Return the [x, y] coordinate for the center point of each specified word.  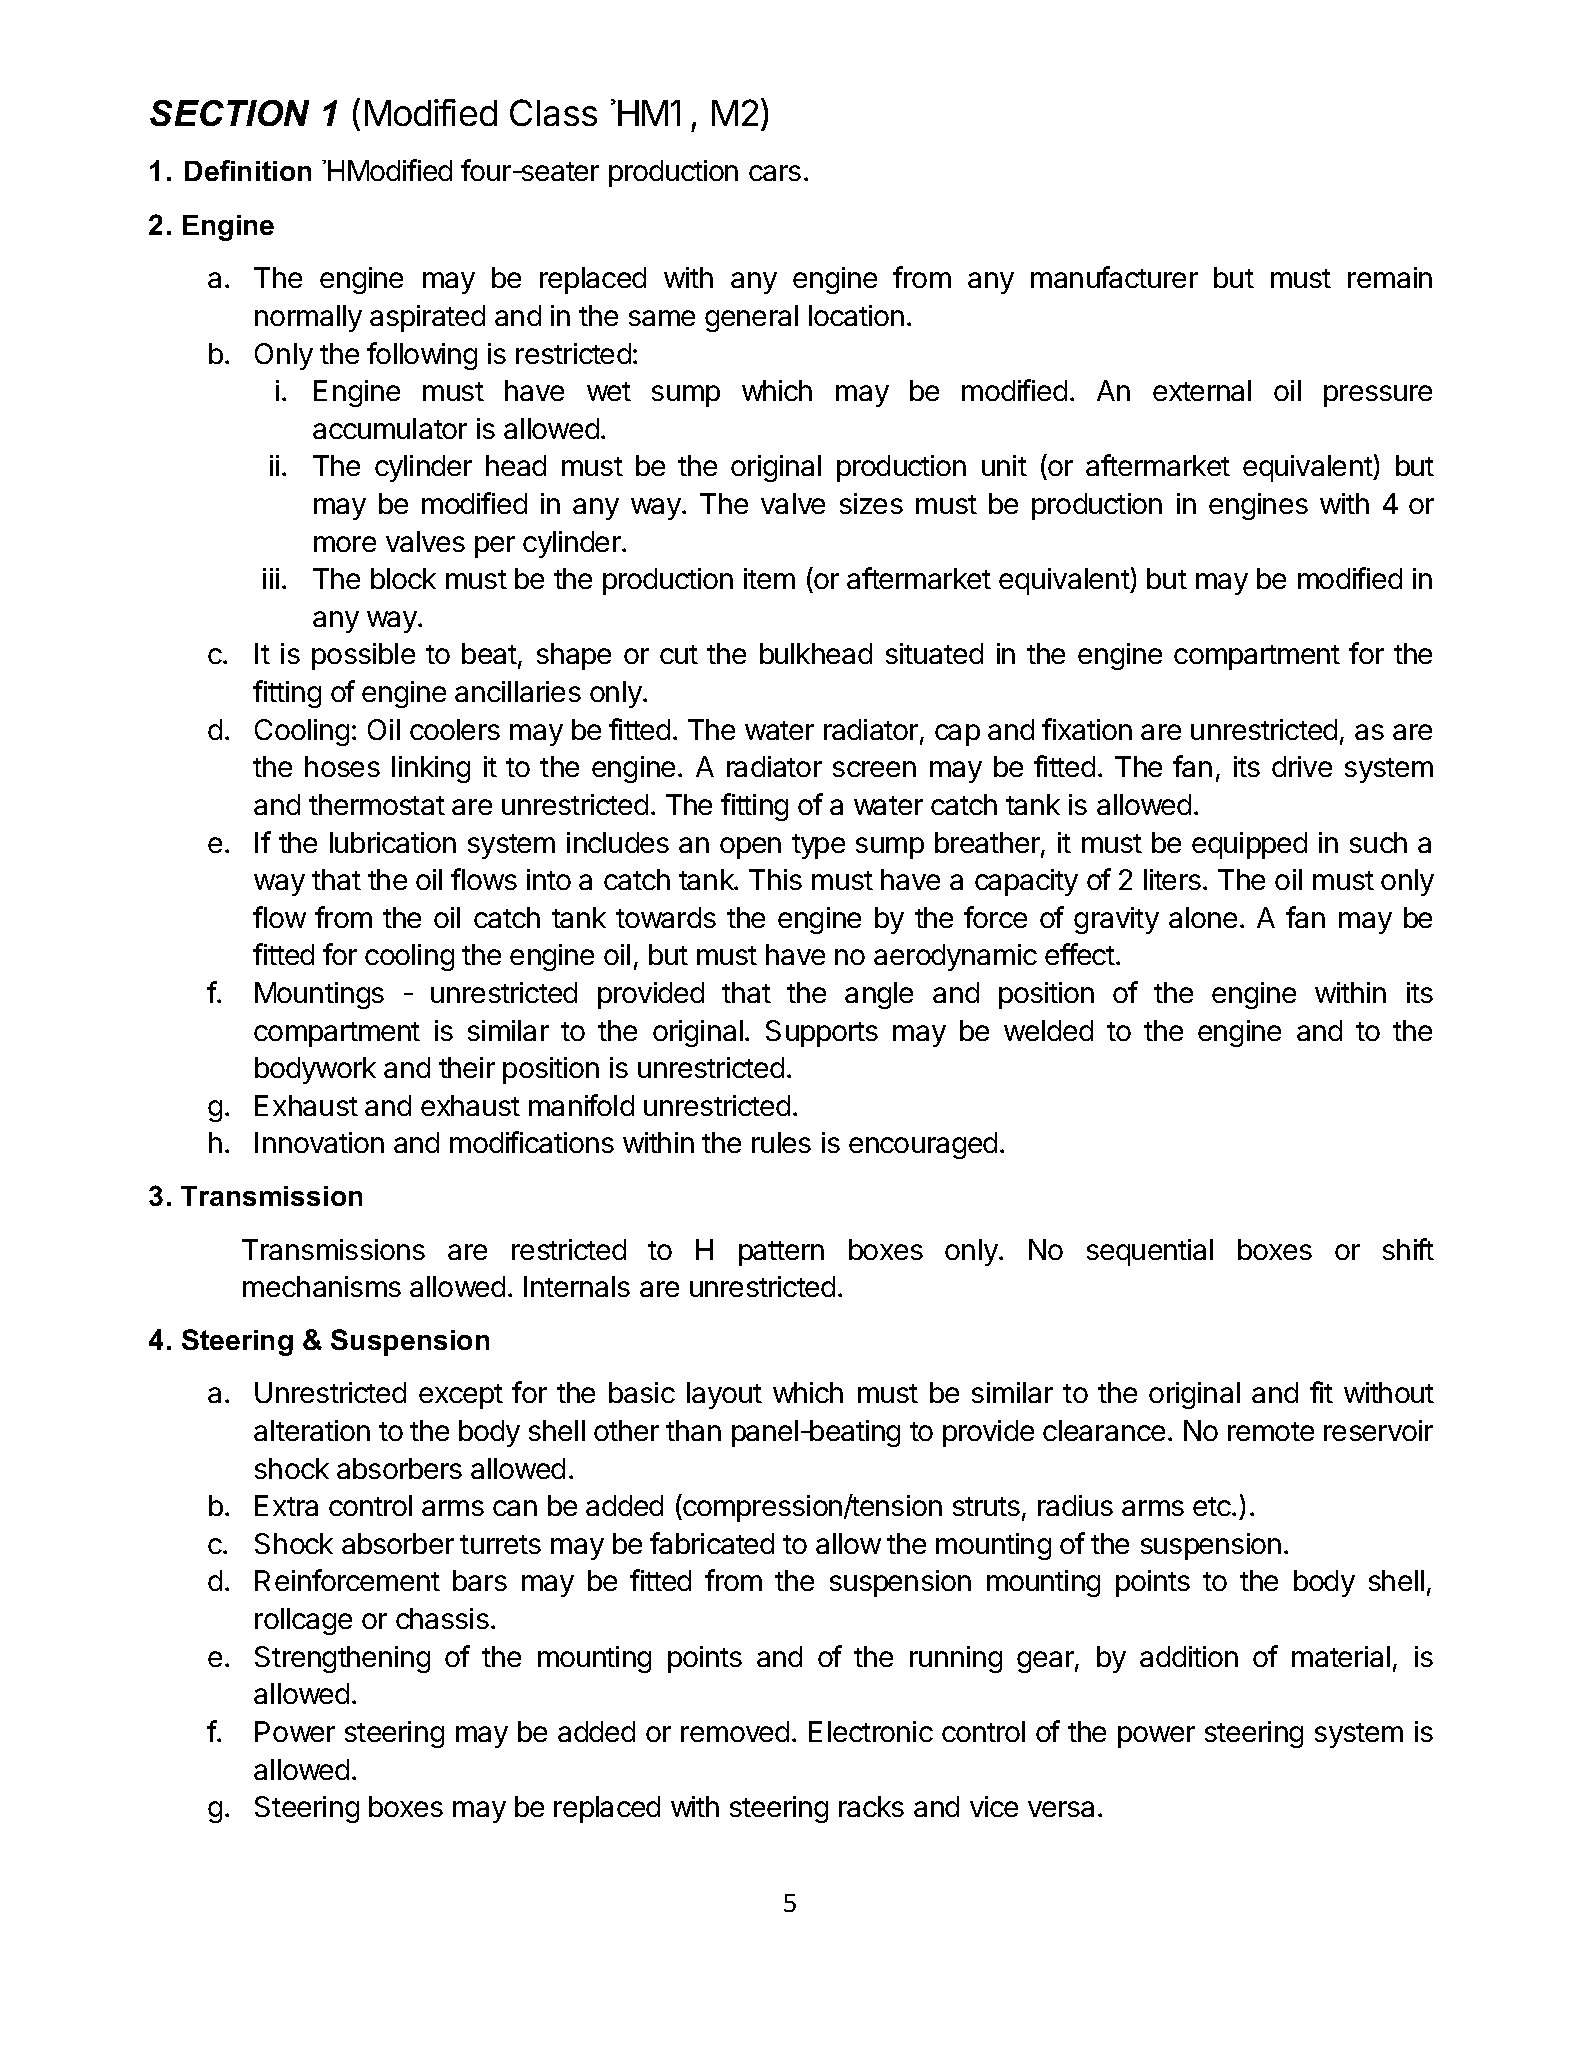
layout [724, 1395]
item [769, 578]
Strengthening [342, 1659]
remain [1390, 277]
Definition [248, 170]
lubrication [393, 842]
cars [775, 173]
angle [879, 995]
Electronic [871, 1731]
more [345, 544]
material [1341, 1656]
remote [1271, 1431]
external [1202, 390]
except [461, 1396]
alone [1203, 917]
